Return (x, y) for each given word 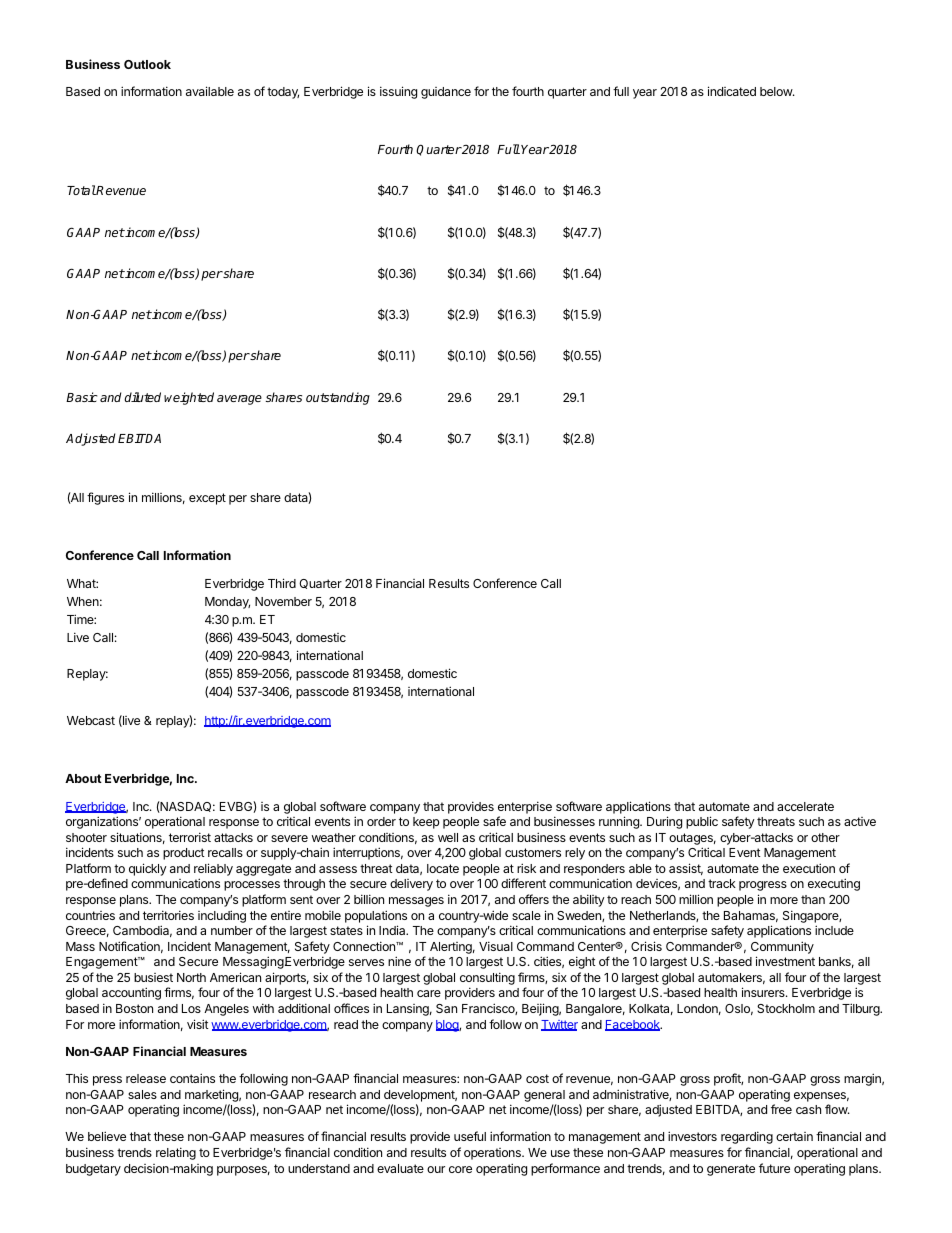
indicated (732, 91)
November (283, 601)
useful (470, 1136)
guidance (446, 93)
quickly (148, 869)
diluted (142, 397)
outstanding (338, 398)
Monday (227, 603)
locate (443, 868)
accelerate (805, 806)
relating (176, 1153)
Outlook (147, 64)
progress (763, 886)
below (777, 91)
